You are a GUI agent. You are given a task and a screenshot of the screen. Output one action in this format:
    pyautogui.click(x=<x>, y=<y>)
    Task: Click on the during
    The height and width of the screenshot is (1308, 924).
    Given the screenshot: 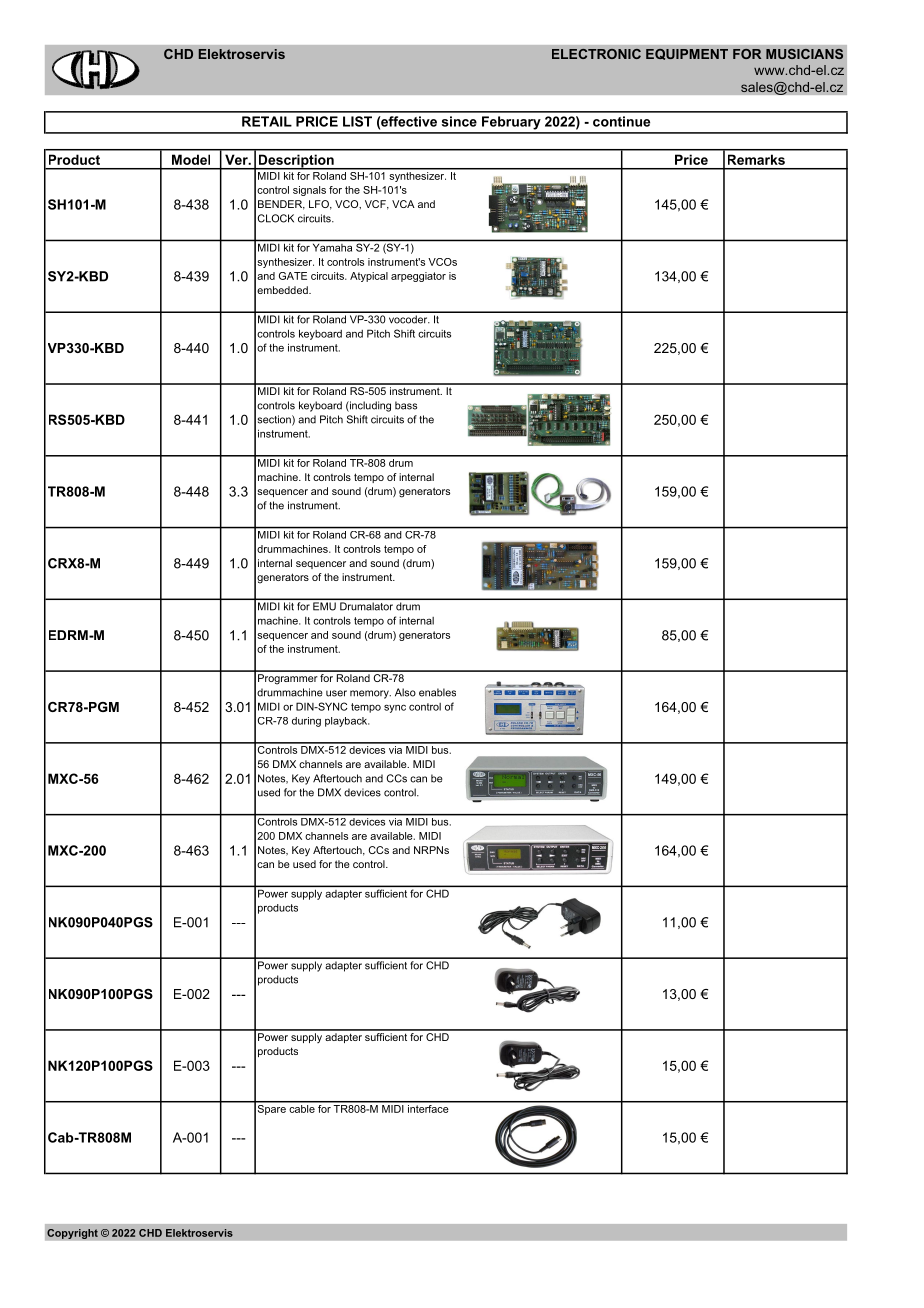 What is the action you would take?
    pyautogui.click(x=306, y=722)
